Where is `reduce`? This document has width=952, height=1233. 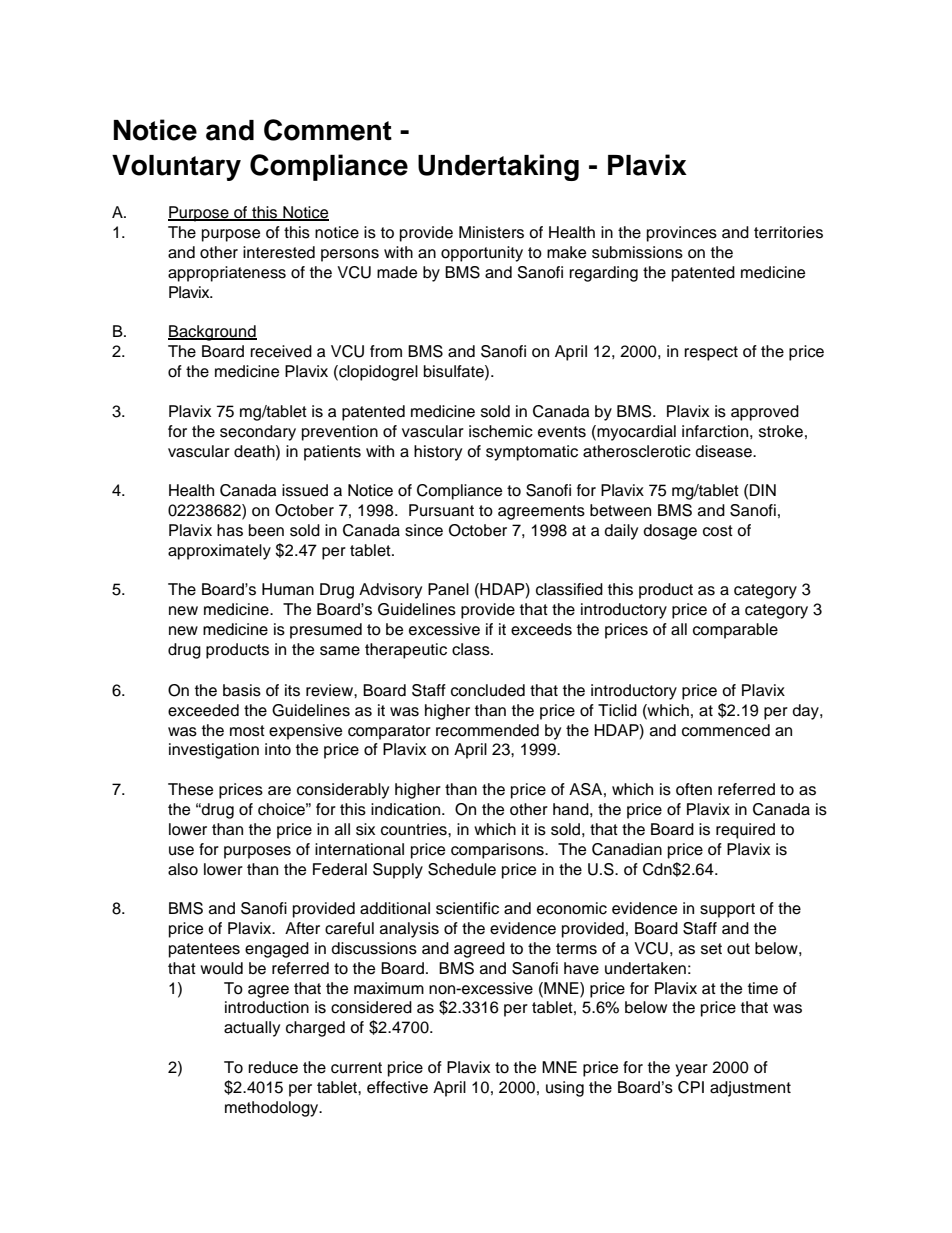 reduce is located at coordinates (273, 1067).
